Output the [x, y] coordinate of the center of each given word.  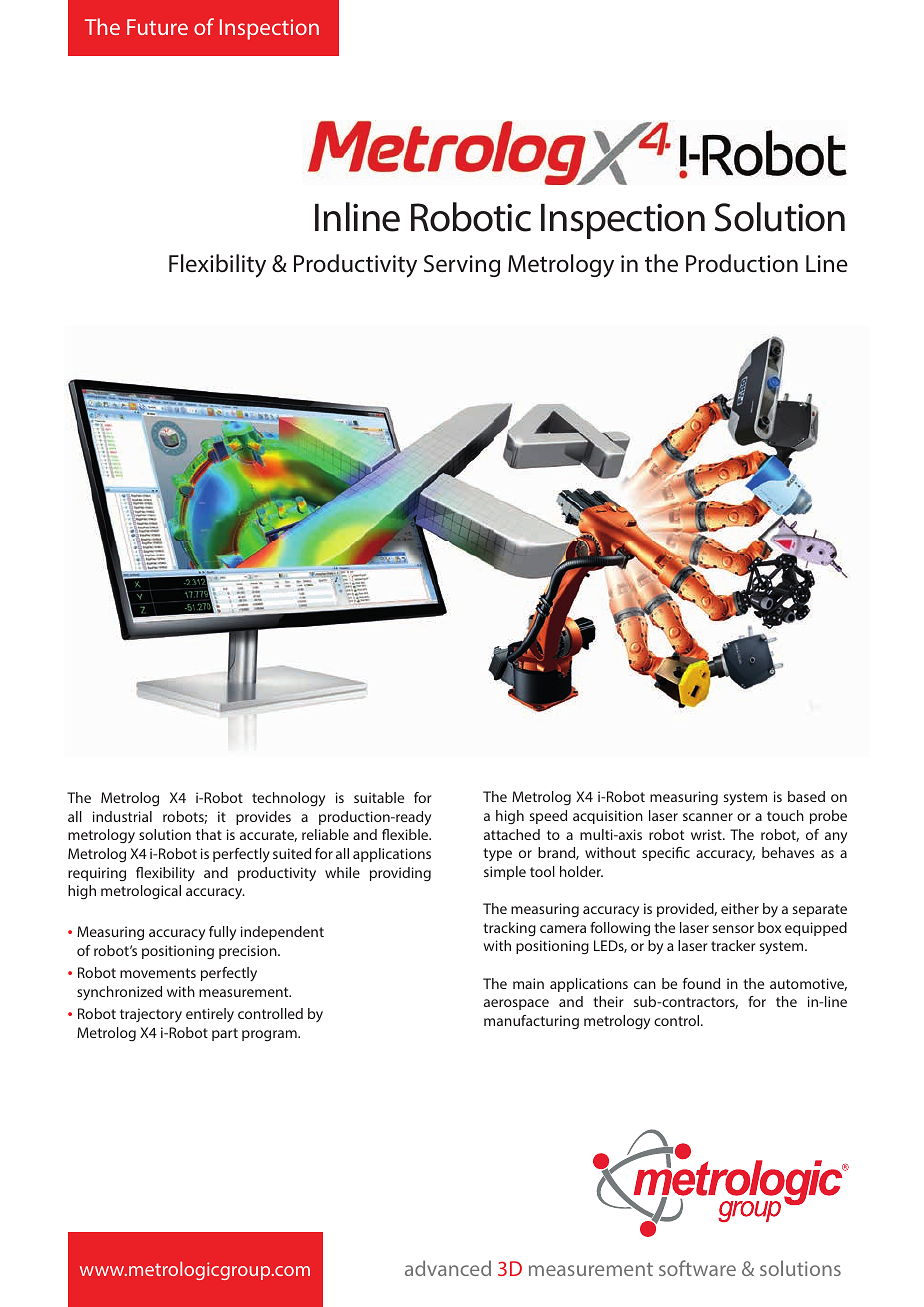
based [806, 796]
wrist [707, 834]
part [225, 1034]
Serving [462, 266]
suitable [379, 797]
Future [157, 27]
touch [785, 815]
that [209, 834]
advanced [448, 1268]
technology [288, 799]
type [497, 854]
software [697, 1268]
